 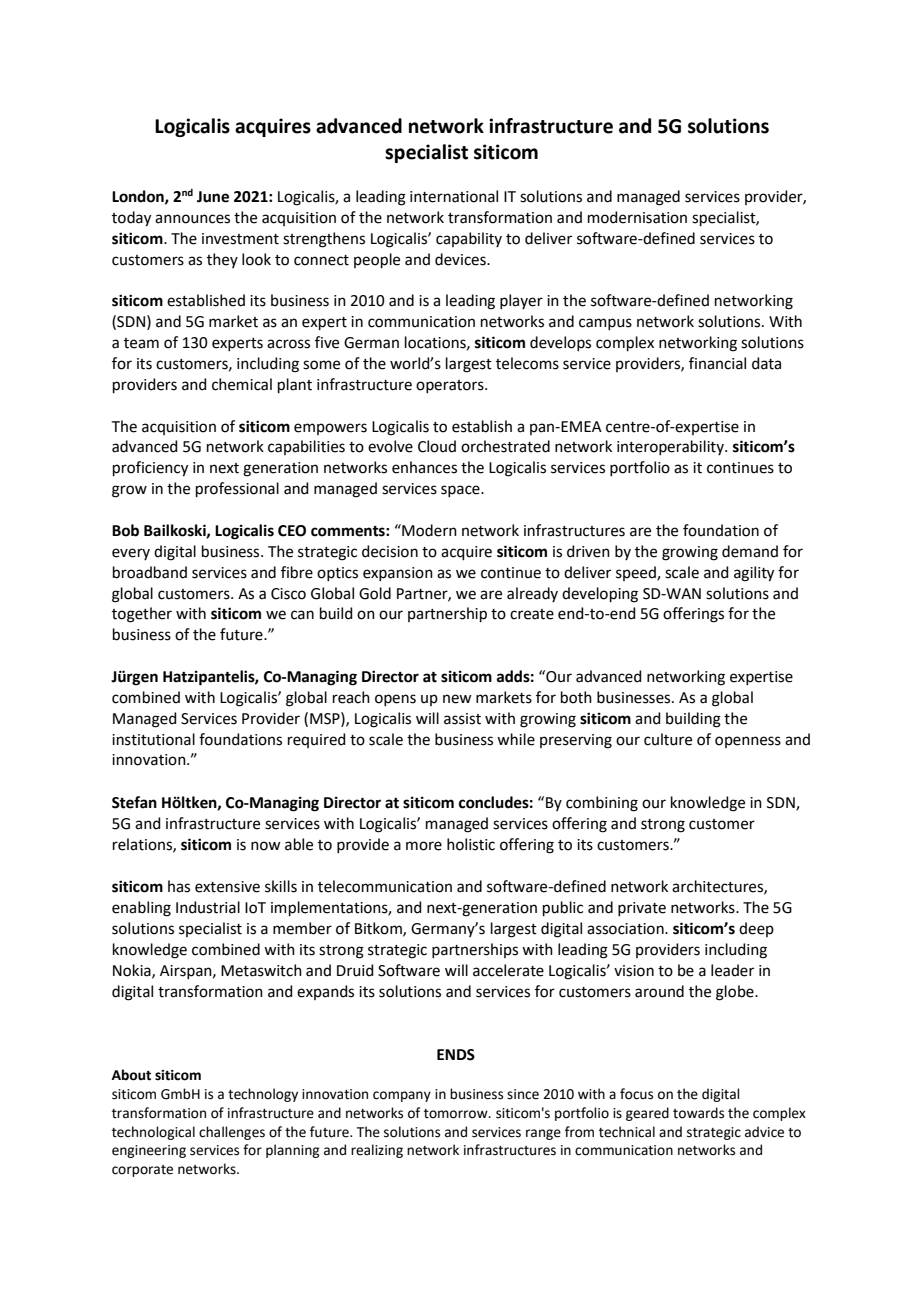 What do you see at coordinates (192, 219) in the screenshot?
I see `announces` at bounding box center [192, 219].
